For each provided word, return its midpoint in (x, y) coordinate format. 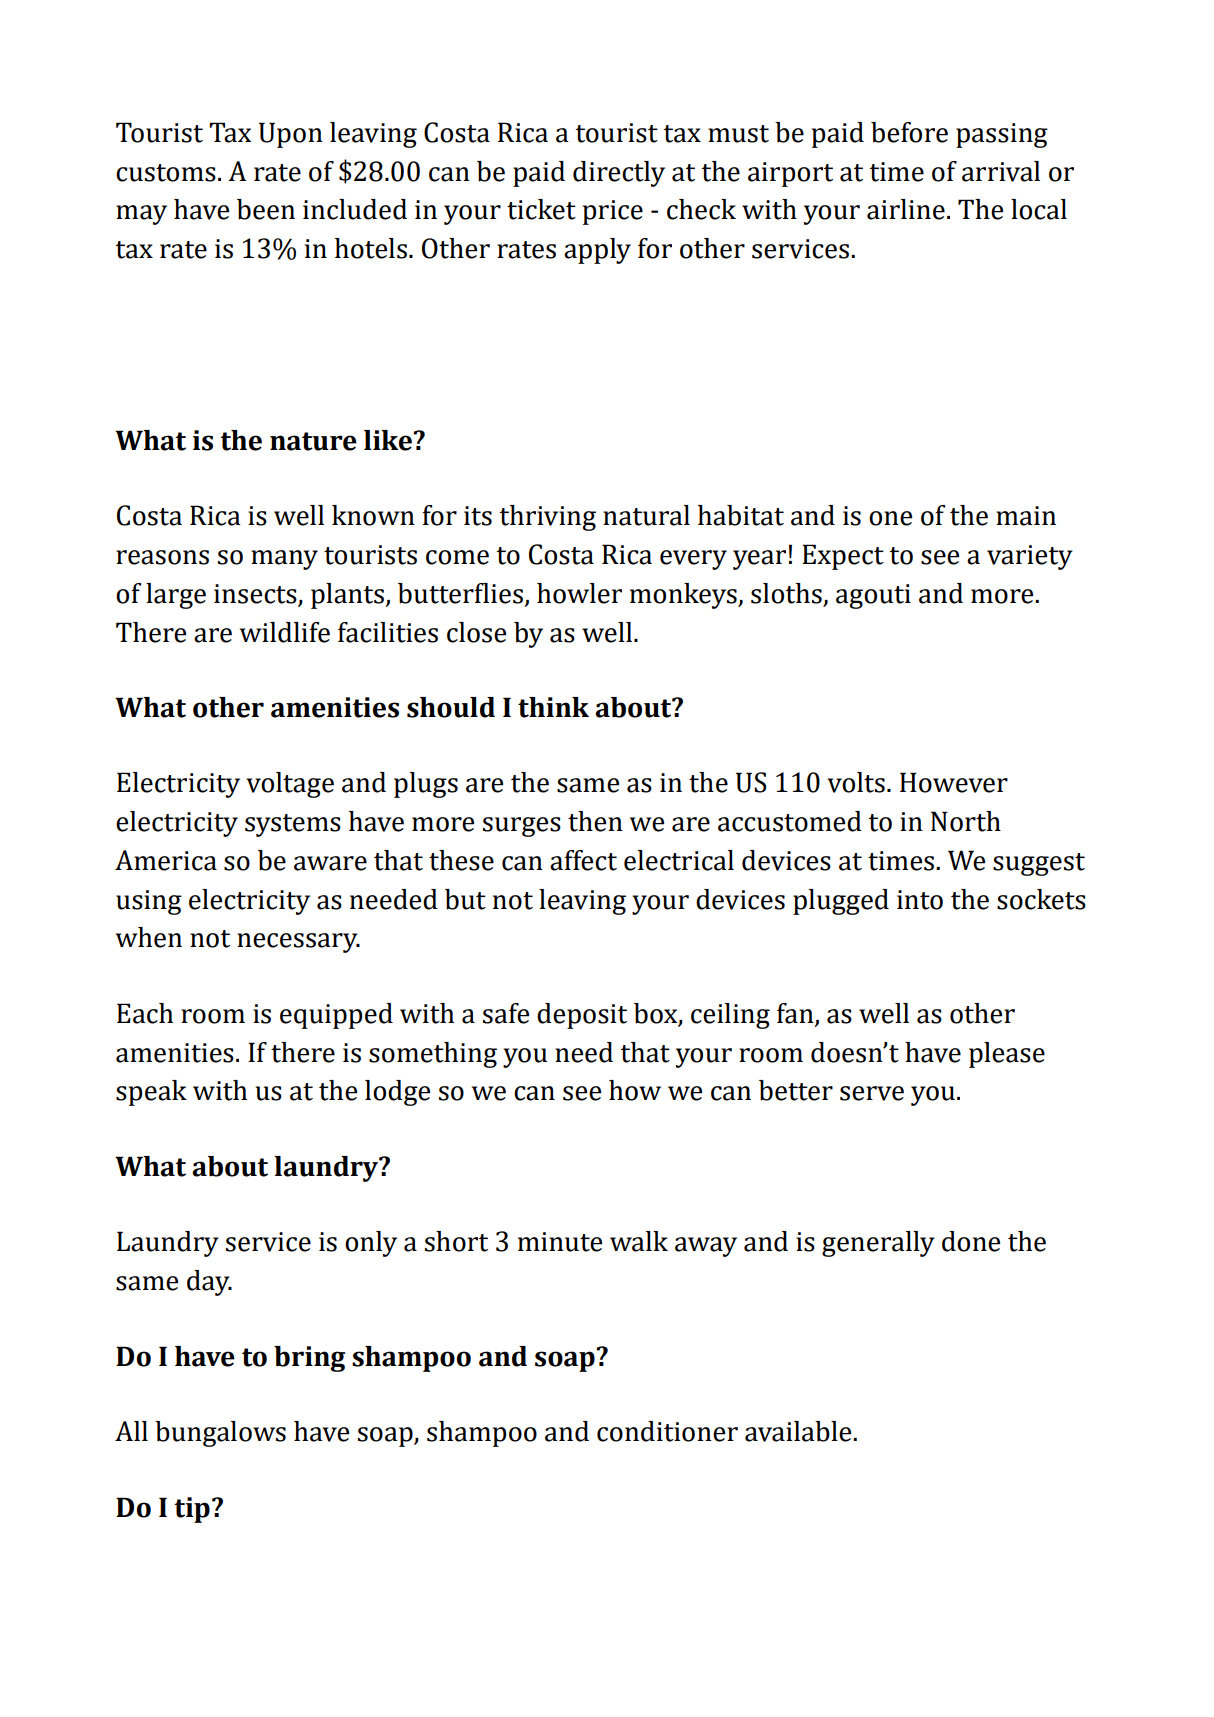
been (266, 209)
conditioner (667, 1431)
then (595, 821)
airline (906, 209)
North (966, 821)
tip (192, 1510)
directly (619, 174)
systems (293, 825)
